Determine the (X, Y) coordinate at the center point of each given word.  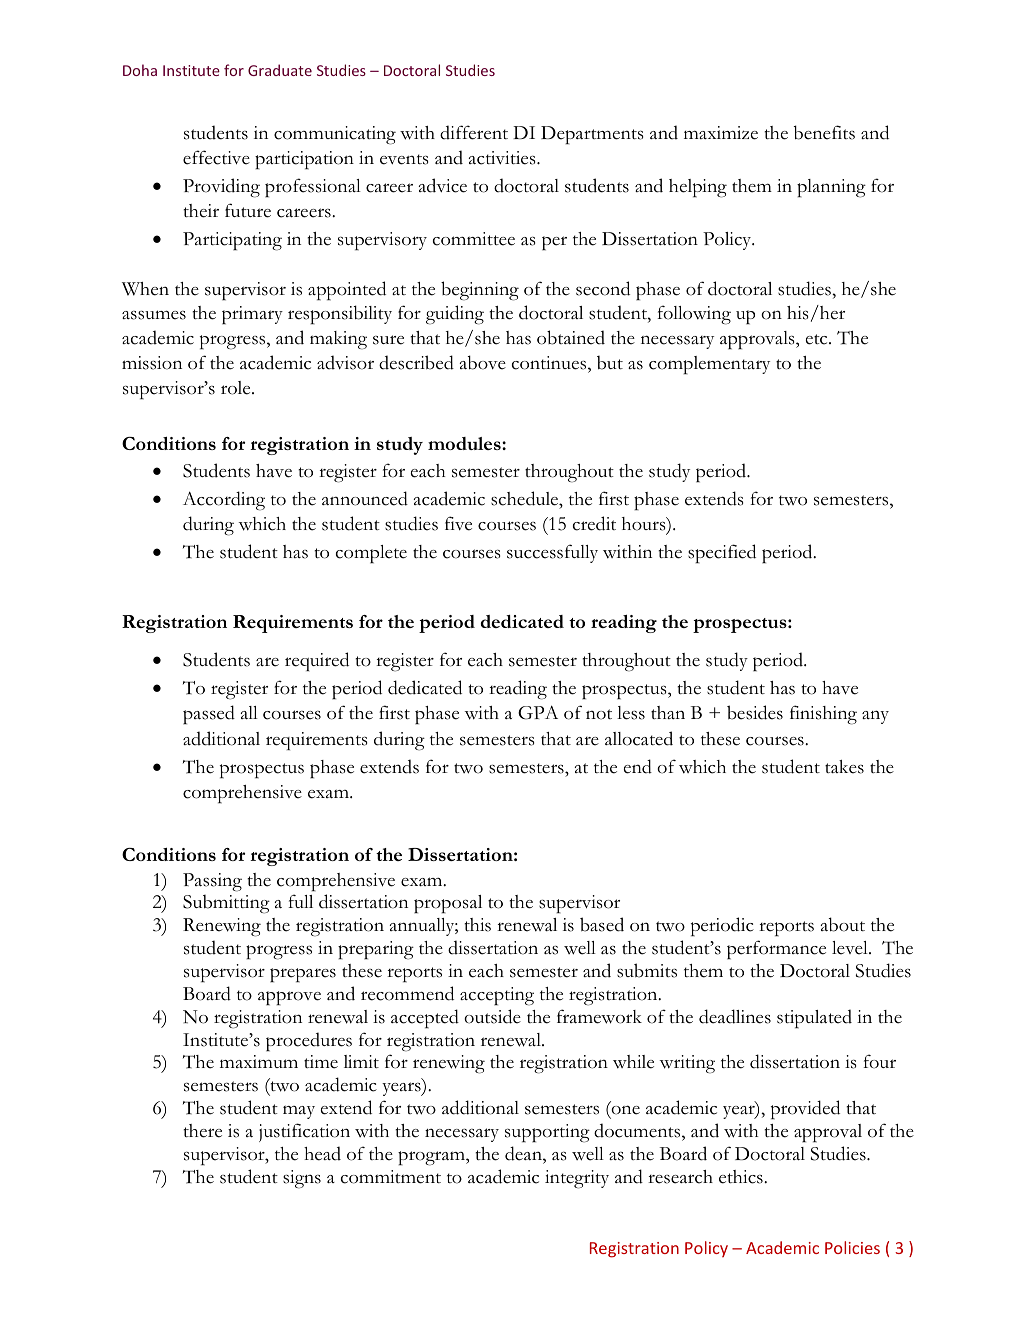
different (474, 132)
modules (465, 443)
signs (302, 1179)
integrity (577, 1179)
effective (216, 157)
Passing (212, 882)
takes (844, 767)
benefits (824, 132)
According (224, 501)
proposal (448, 904)
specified (722, 554)
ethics (742, 1177)
